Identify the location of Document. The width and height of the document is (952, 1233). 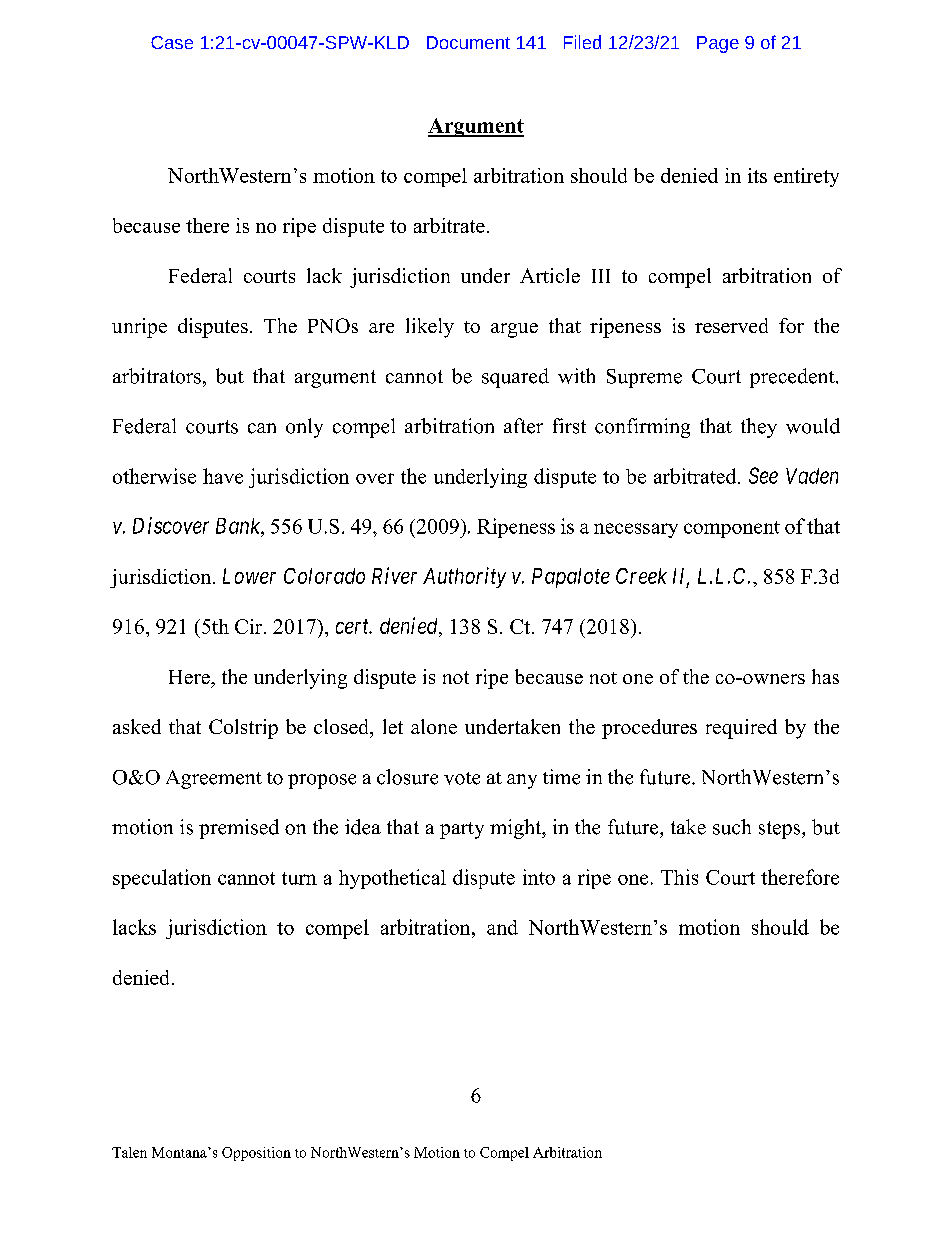
(468, 42).
